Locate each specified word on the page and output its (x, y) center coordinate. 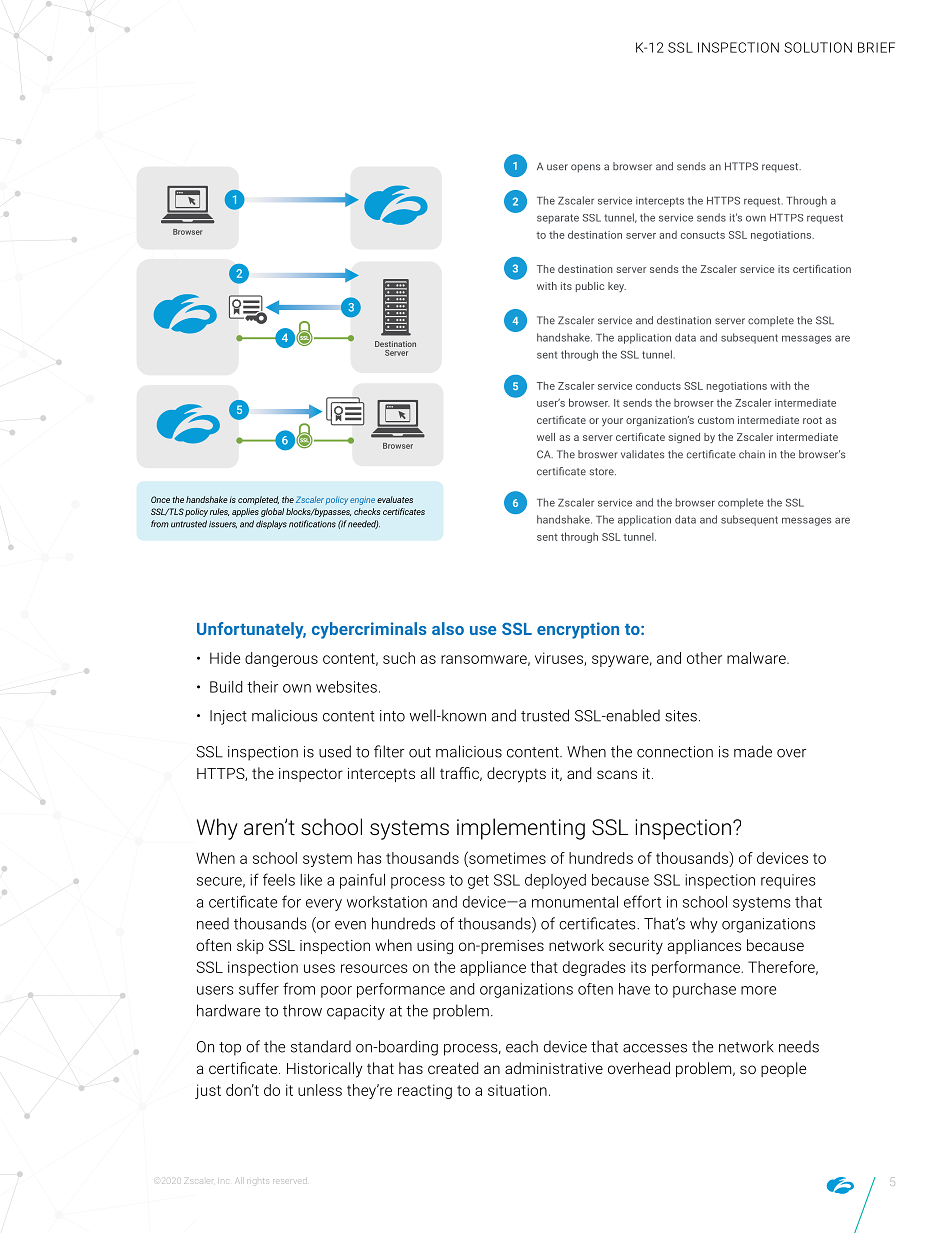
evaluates (395, 499)
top (230, 1049)
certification (822, 269)
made (753, 751)
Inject (228, 717)
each (522, 1046)
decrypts (516, 775)
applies (245, 512)
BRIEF (876, 47)
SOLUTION (818, 47)
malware (757, 658)
